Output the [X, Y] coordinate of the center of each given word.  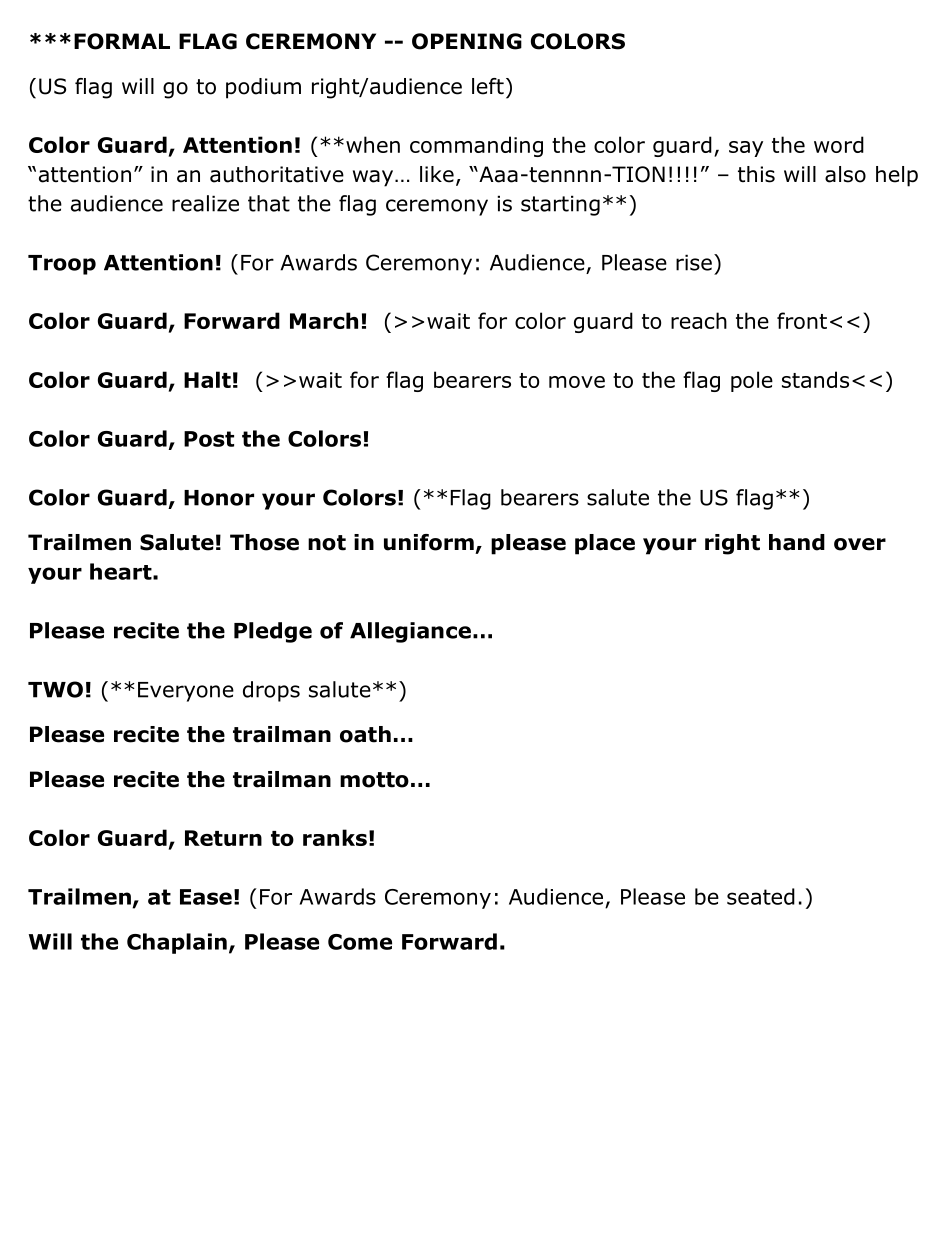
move [577, 382]
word [839, 144]
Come [360, 942]
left [488, 86]
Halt [207, 379]
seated [761, 896]
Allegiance [410, 632]
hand [797, 542]
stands [815, 379]
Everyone [186, 692]
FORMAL [122, 41]
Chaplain [177, 943]
